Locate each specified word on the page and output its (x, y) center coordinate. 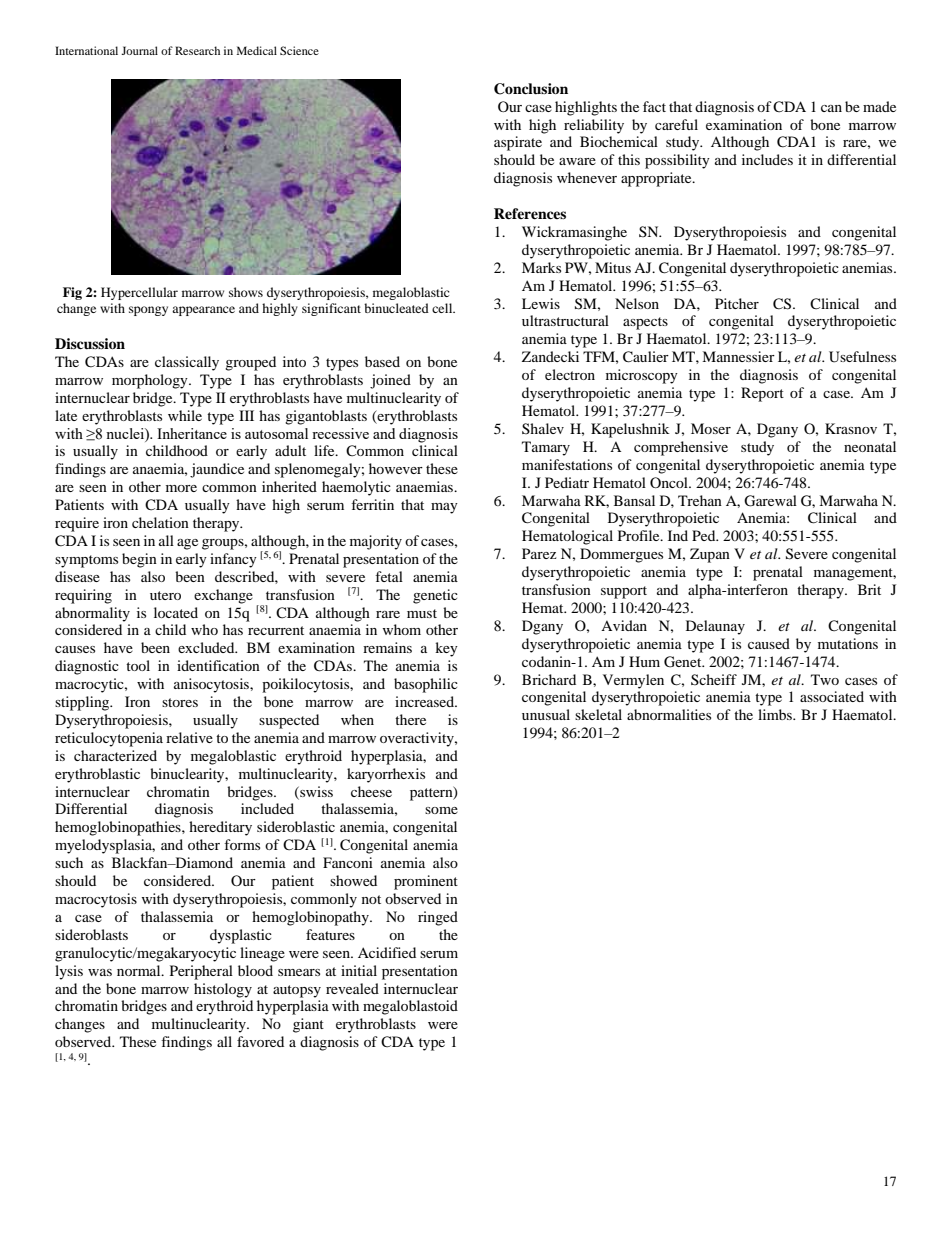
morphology (151, 381)
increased (426, 701)
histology (223, 990)
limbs (776, 714)
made (879, 106)
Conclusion (531, 89)
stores (180, 702)
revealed (352, 988)
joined (390, 381)
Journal (139, 50)
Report (762, 394)
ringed (438, 918)
